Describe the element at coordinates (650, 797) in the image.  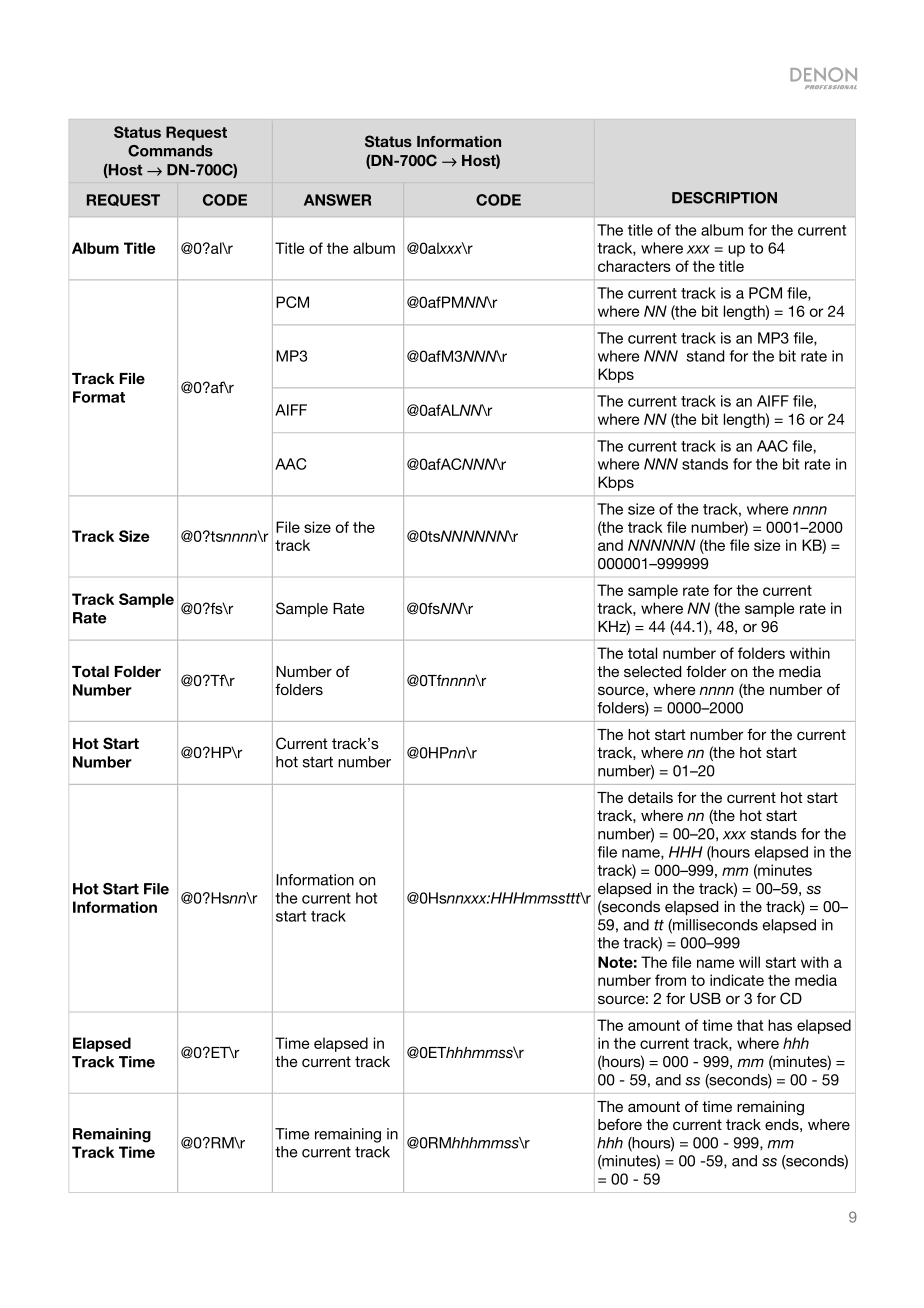
I see `details` at that location.
